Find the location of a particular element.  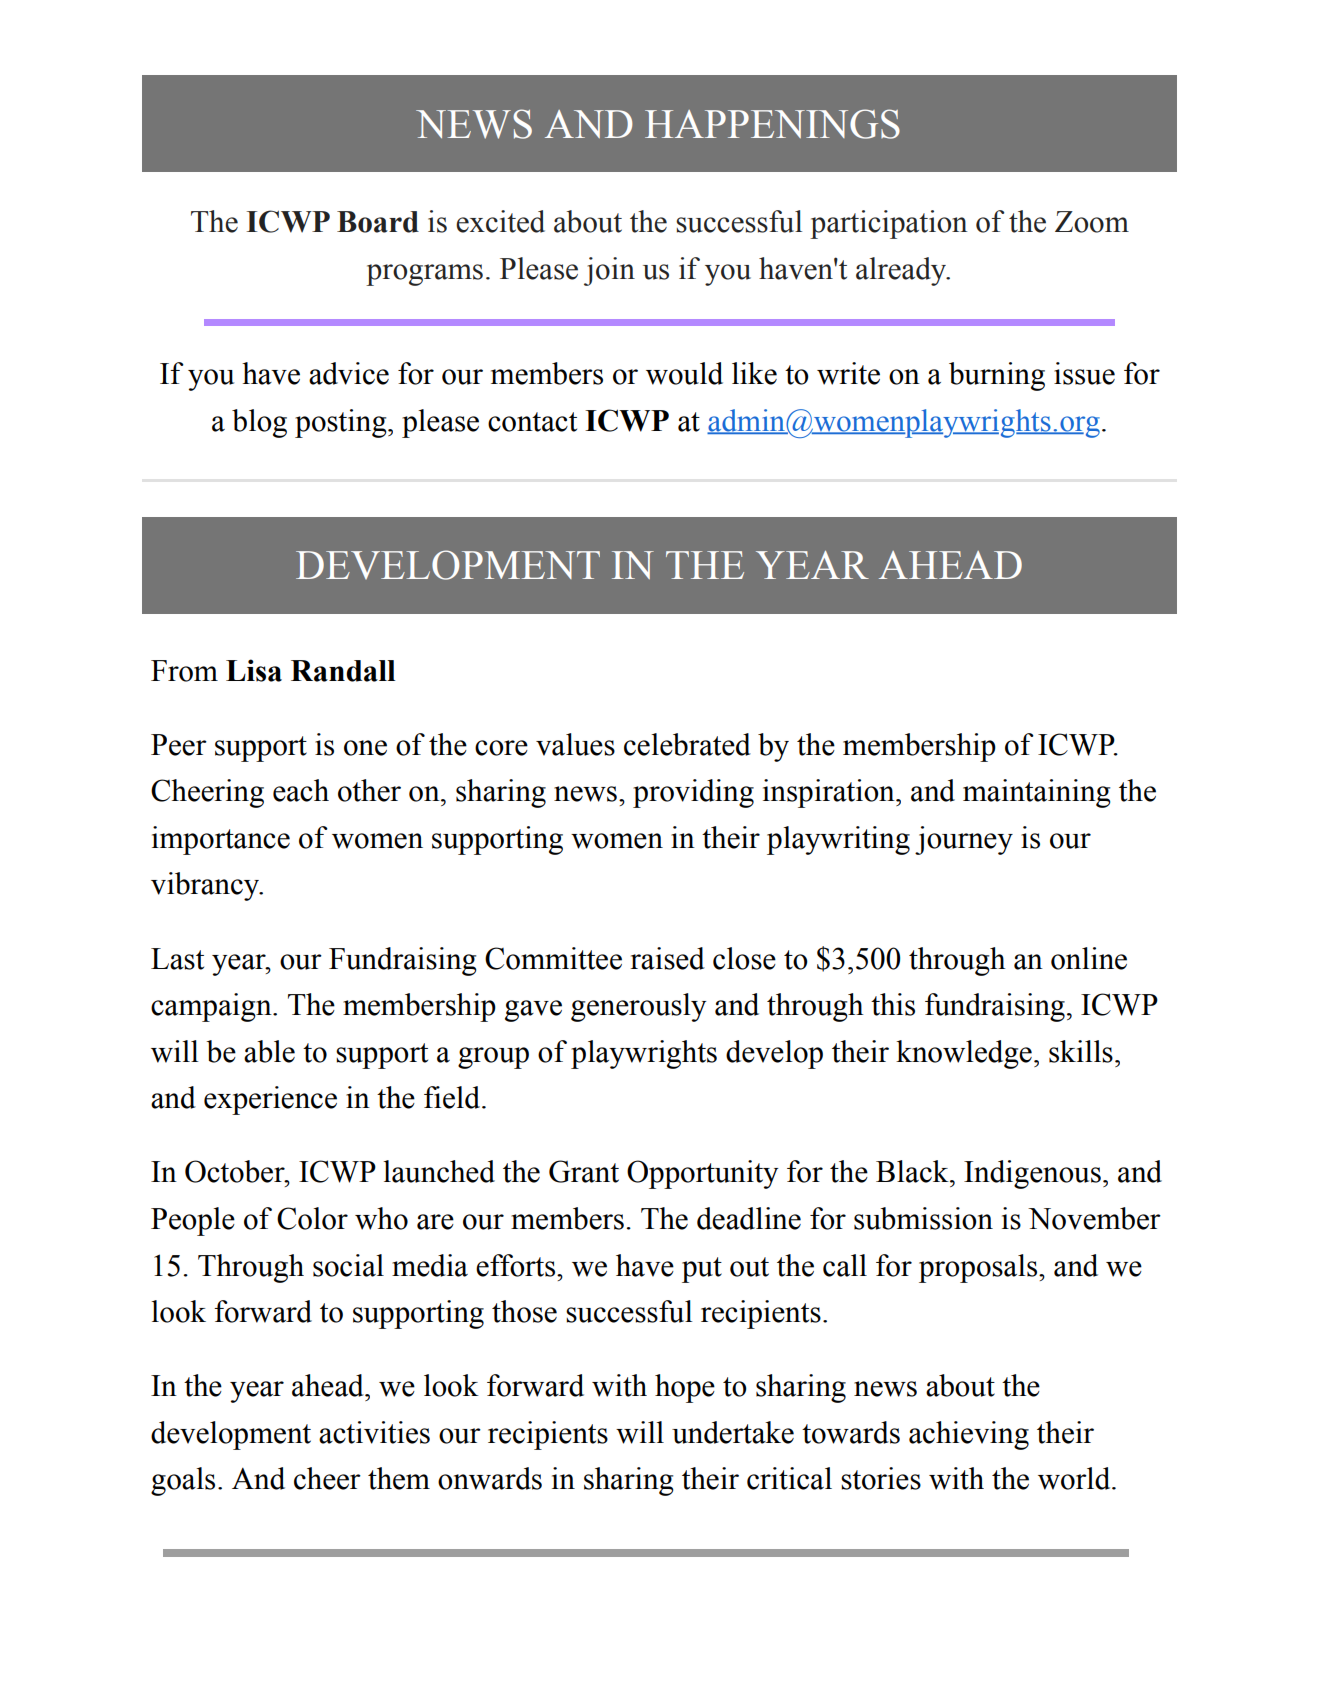

Grant is located at coordinates (584, 1171).
